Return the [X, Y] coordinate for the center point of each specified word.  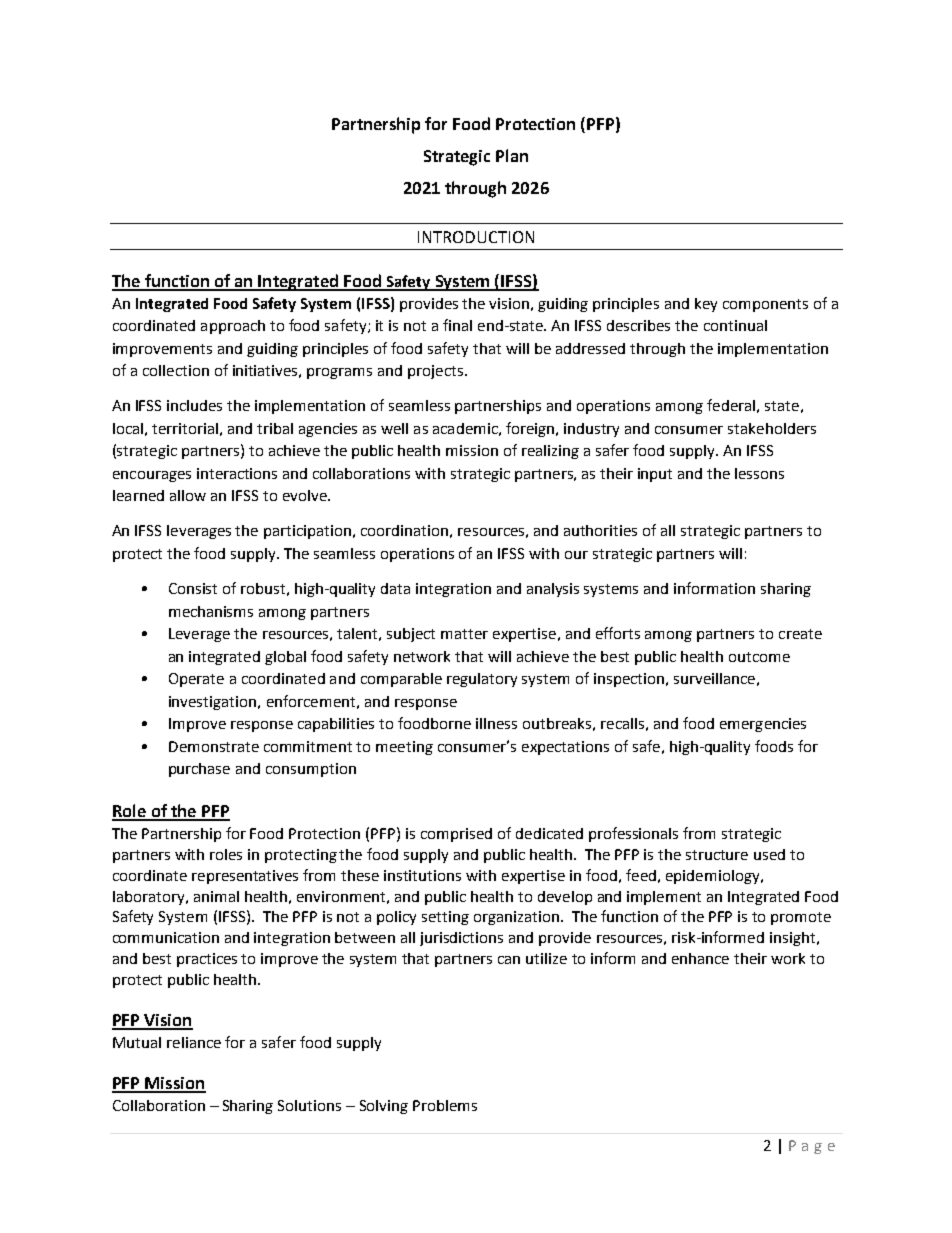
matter [464, 634]
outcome [759, 657]
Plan [512, 155]
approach [233, 327]
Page [812, 1147]
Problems [445, 1105]
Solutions [309, 1105]
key [706, 305]
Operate [196, 680]
